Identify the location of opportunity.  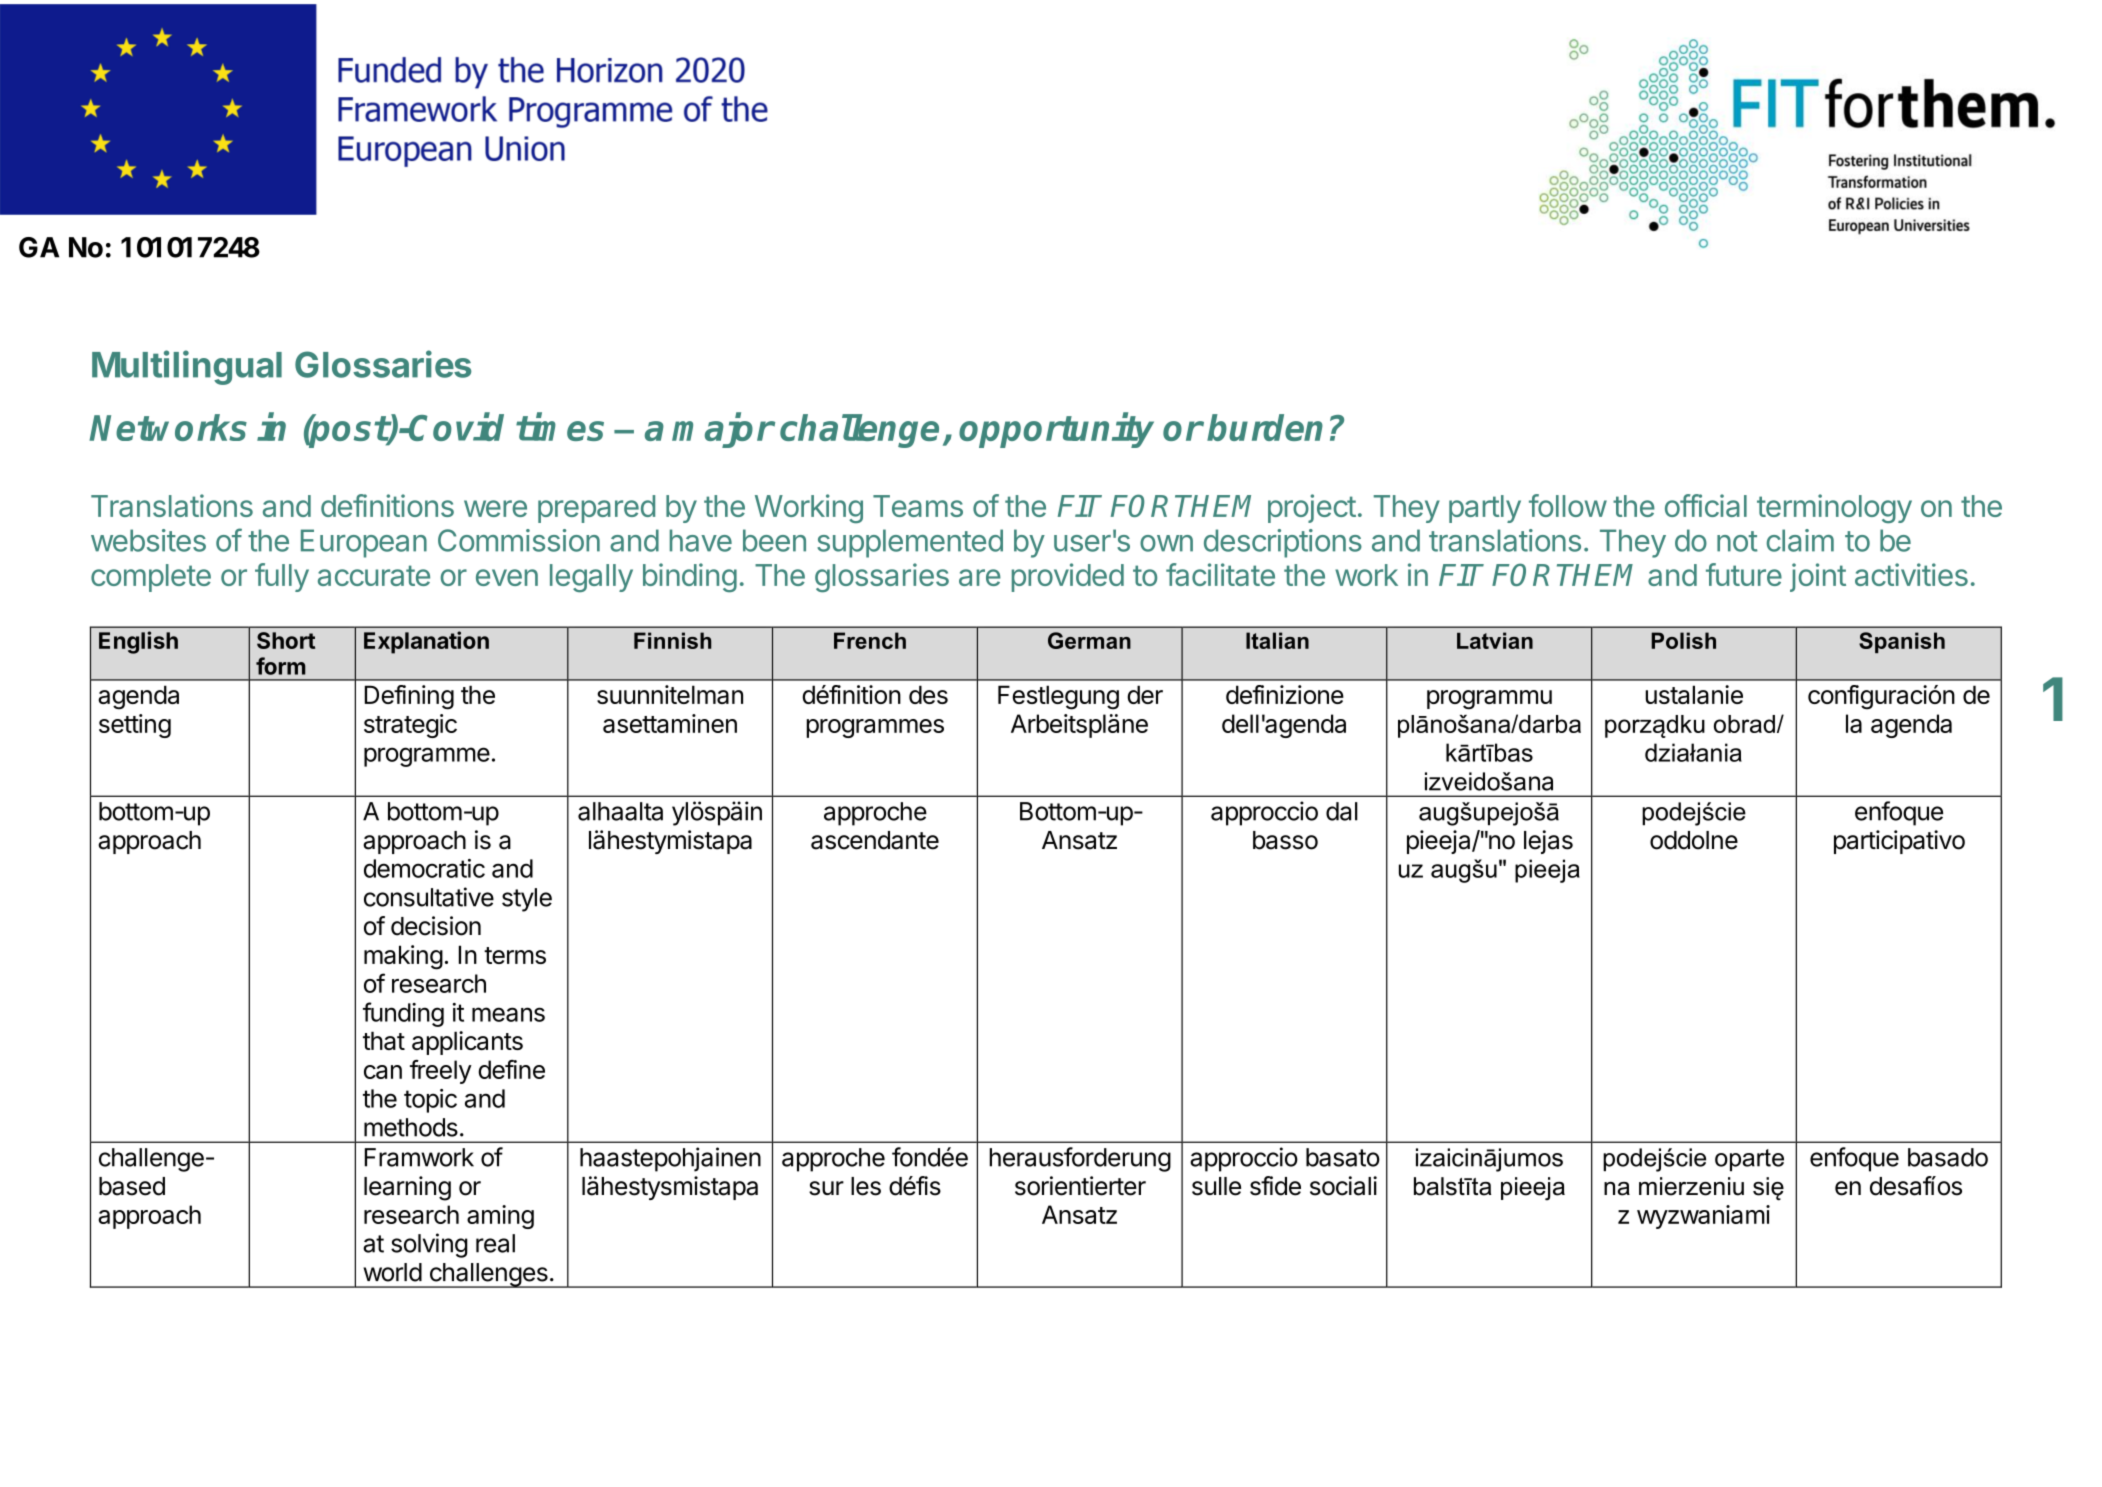
(1056, 430).
